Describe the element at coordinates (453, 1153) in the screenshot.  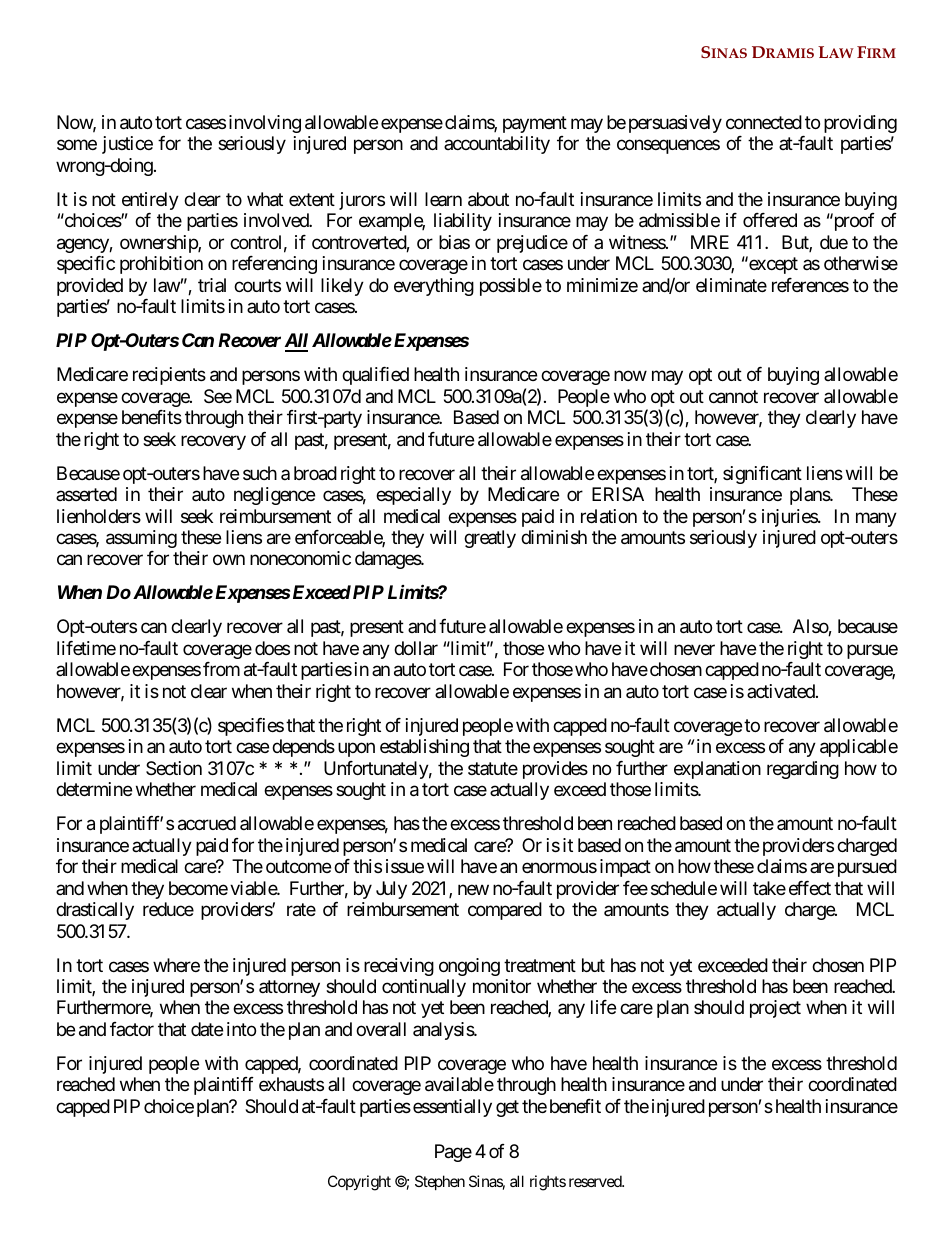
I see `Page` at that location.
